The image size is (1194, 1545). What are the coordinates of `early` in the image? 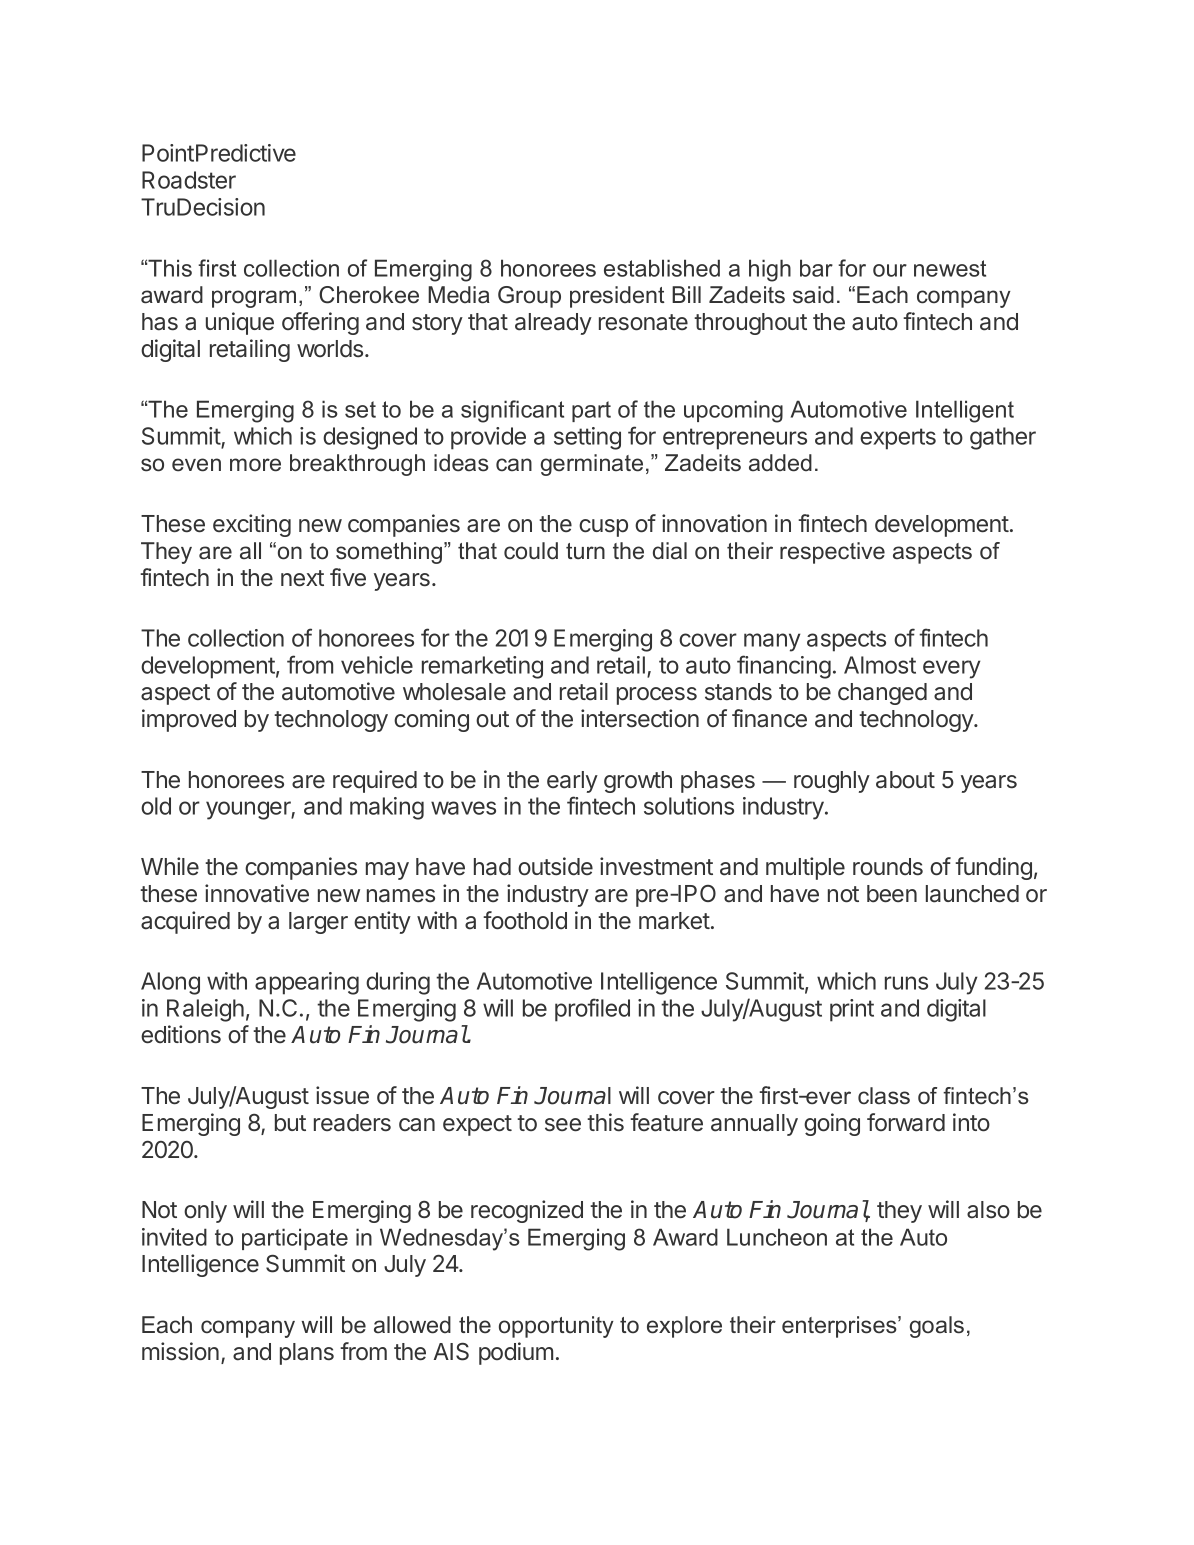 It's located at (572, 782).
